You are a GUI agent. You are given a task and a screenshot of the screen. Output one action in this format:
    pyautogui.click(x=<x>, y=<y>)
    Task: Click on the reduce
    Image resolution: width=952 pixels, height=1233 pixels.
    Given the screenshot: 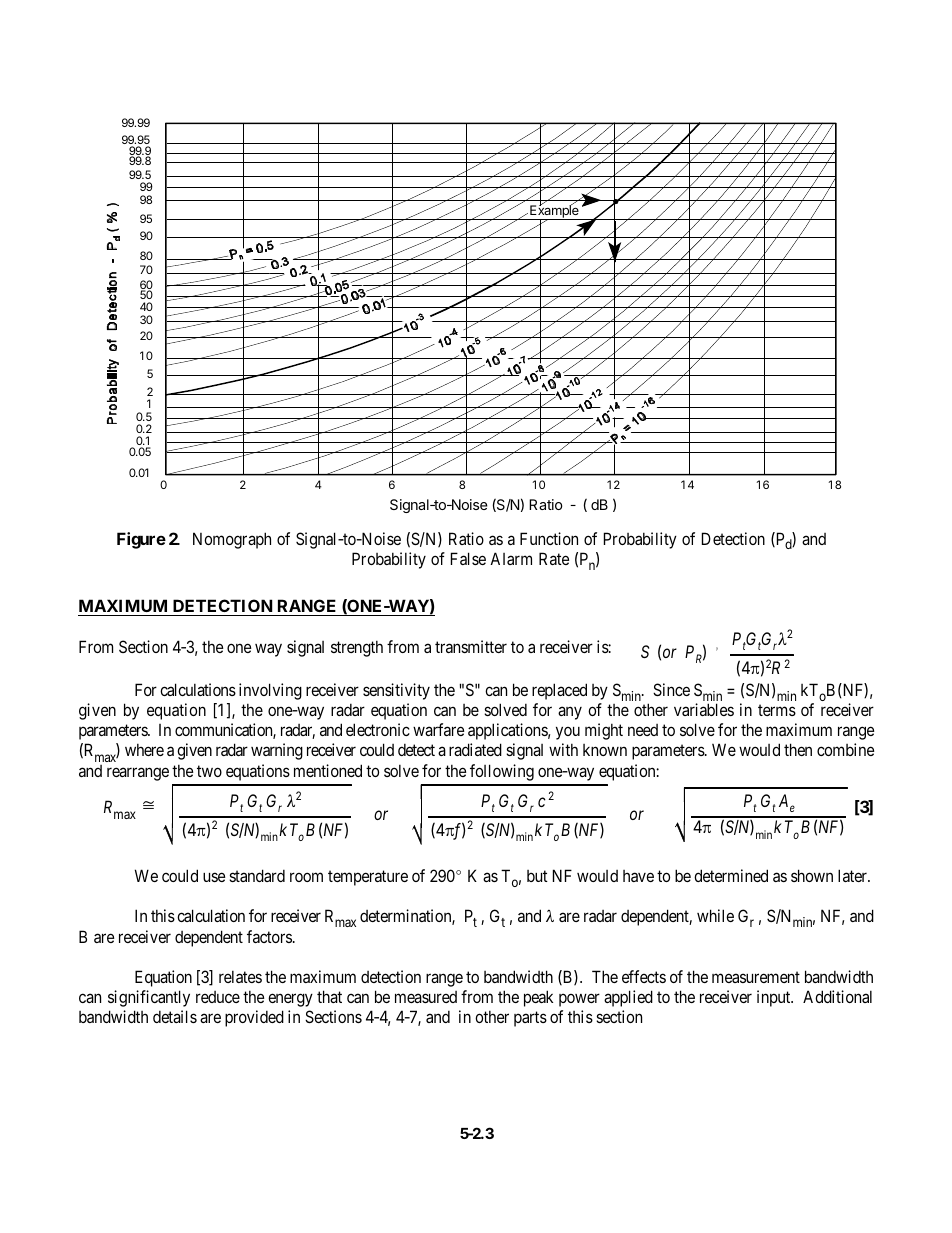 What is the action you would take?
    pyautogui.click(x=218, y=997)
